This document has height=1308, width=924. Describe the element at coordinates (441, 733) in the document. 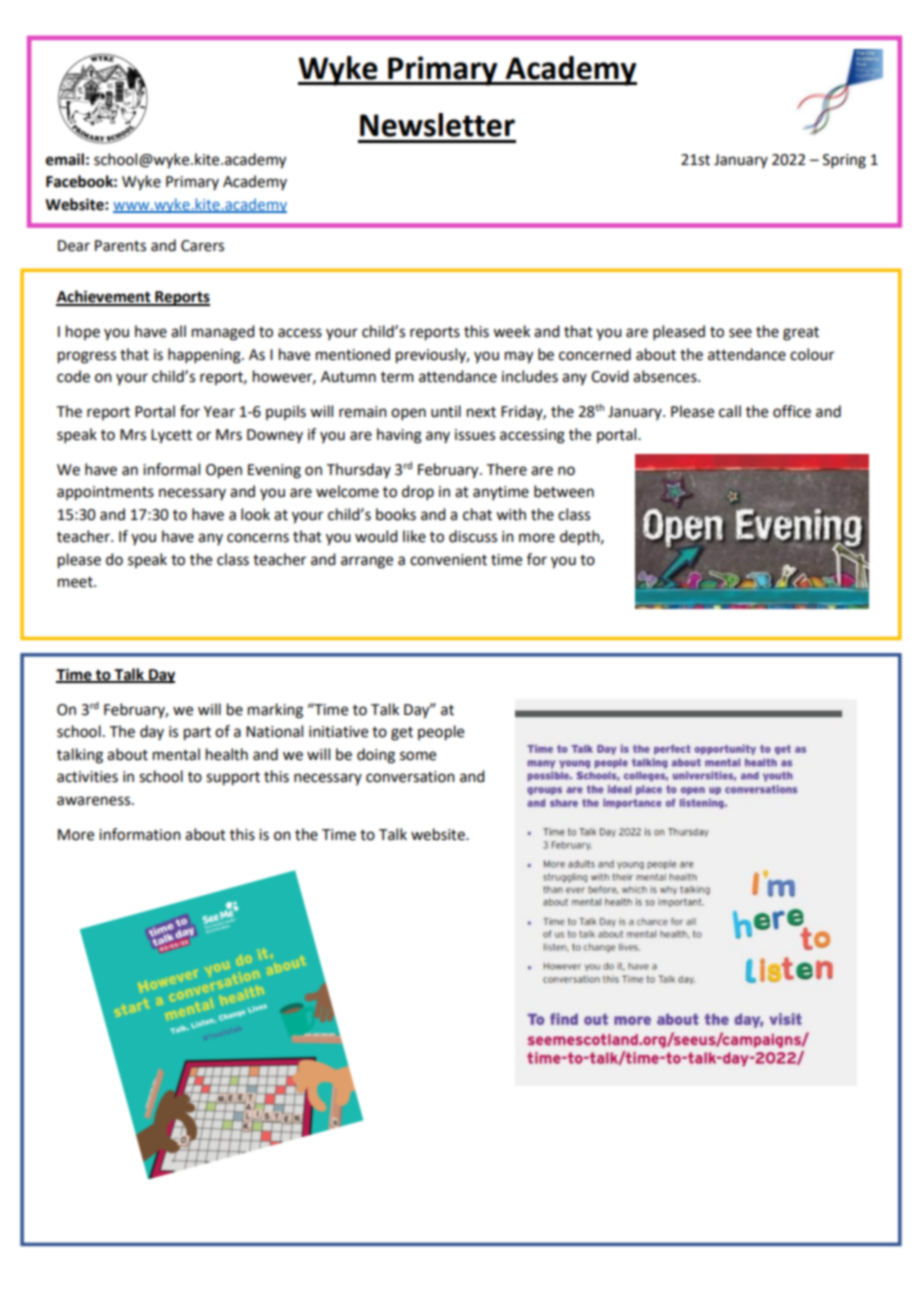

I see `people` at that location.
